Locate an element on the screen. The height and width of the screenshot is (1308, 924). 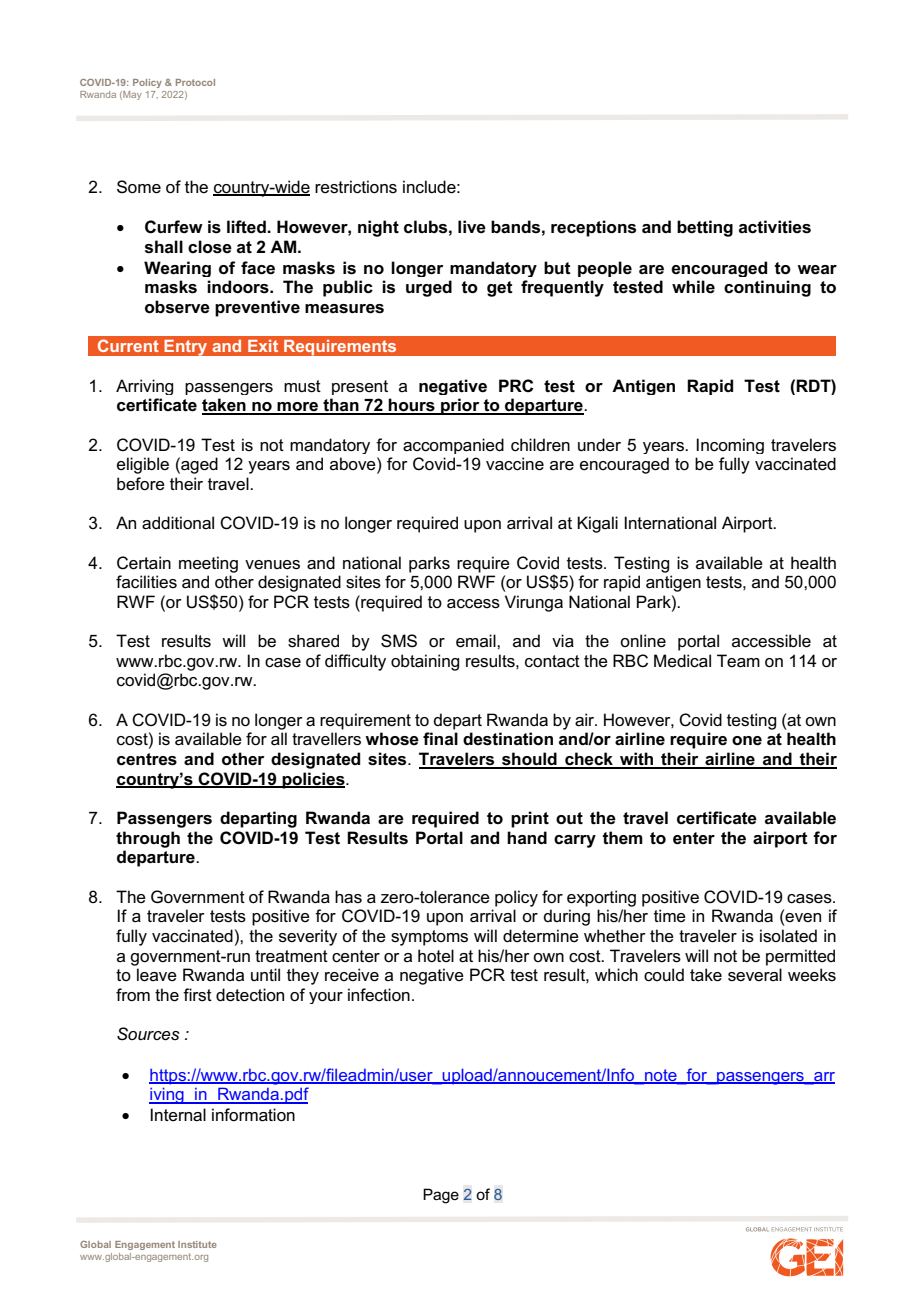
until is located at coordinates (265, 974).
